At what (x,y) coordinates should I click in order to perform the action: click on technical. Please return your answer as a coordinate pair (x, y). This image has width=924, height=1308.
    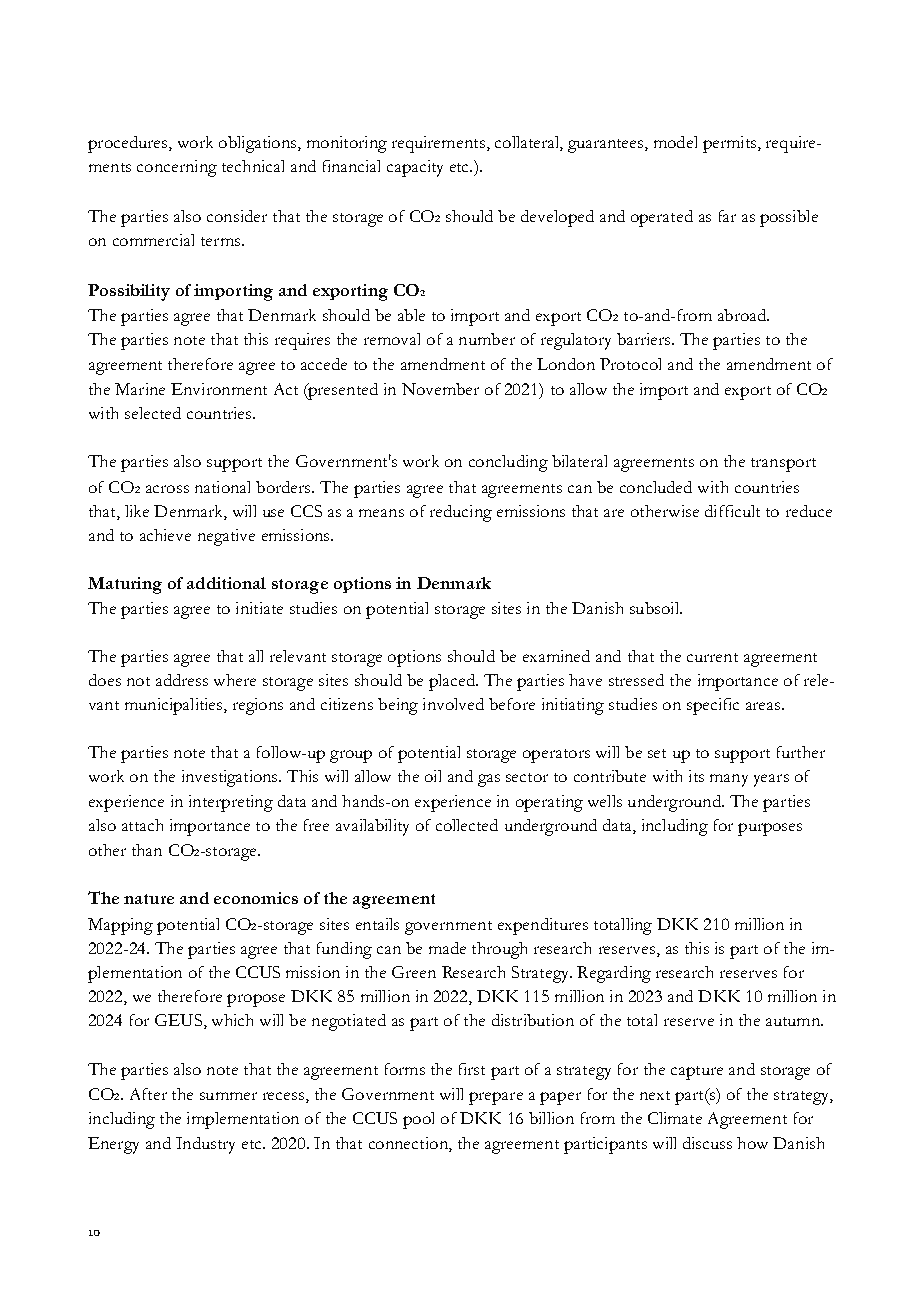
    Looking at the image, I should click on (253, 166).
